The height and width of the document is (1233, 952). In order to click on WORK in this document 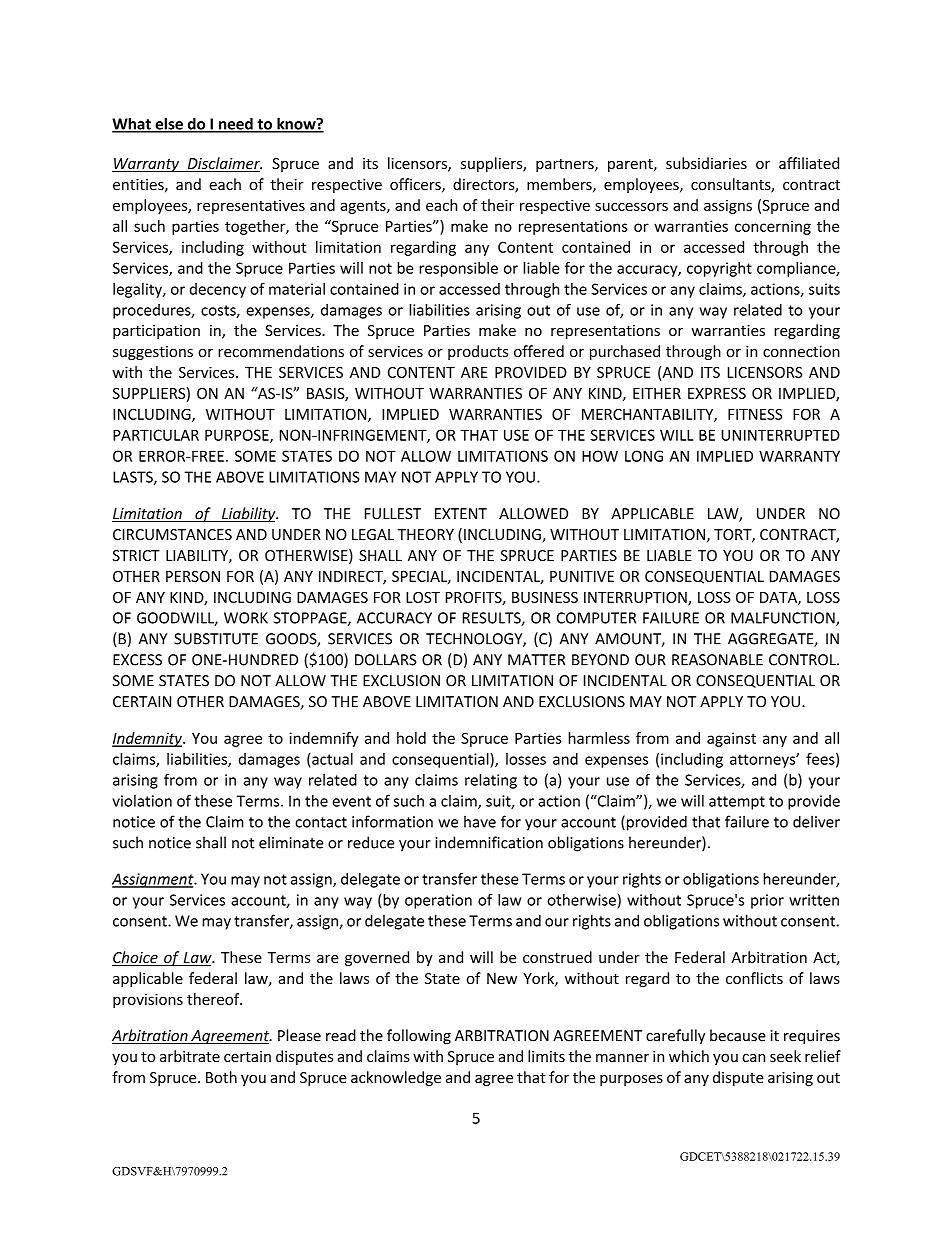, I will do `click(246, 618)`.
